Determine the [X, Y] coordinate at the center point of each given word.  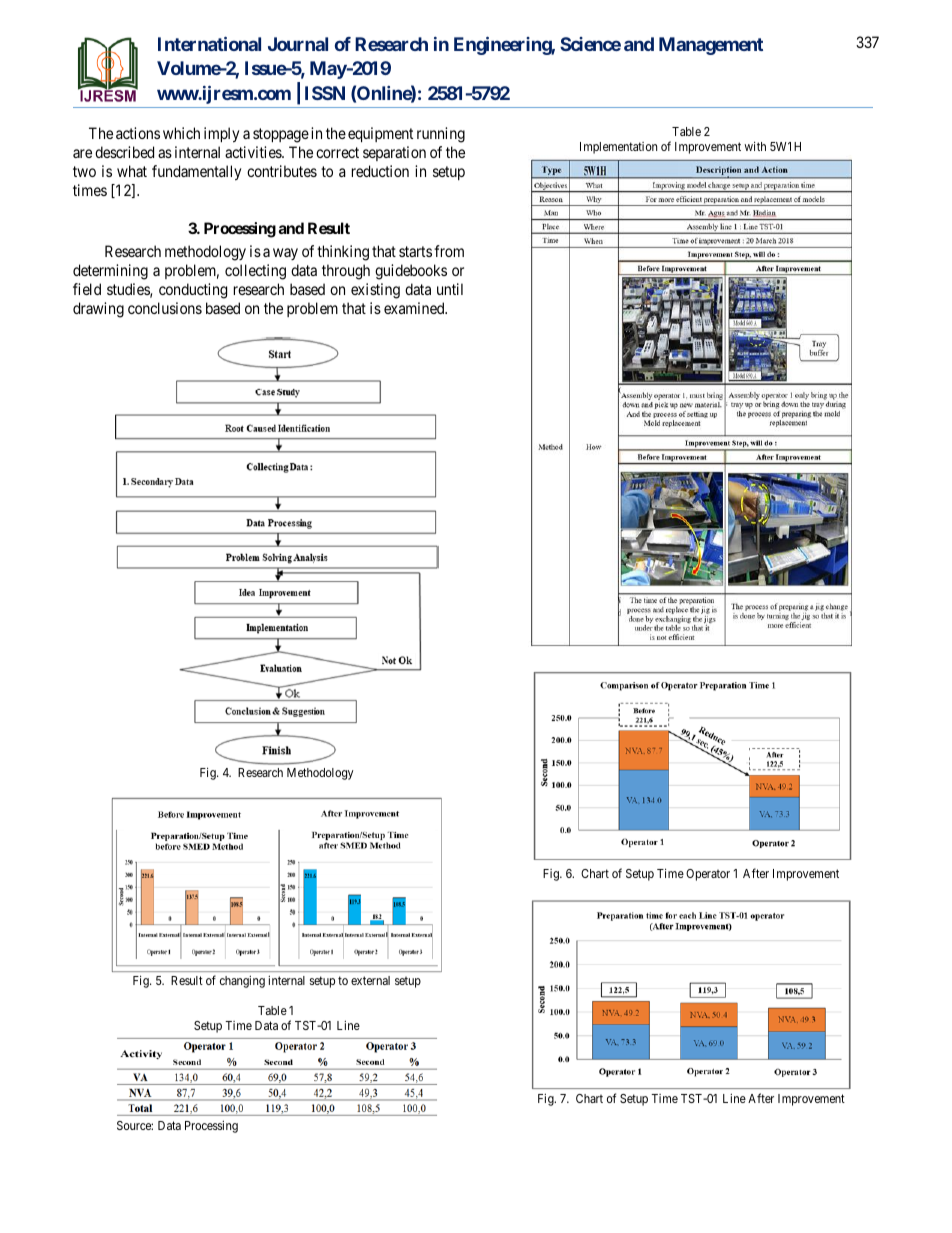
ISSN [325, 93]
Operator [708, 875]
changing [242, 981]
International [209, 43]
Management [711, 46]
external [370, 980]
